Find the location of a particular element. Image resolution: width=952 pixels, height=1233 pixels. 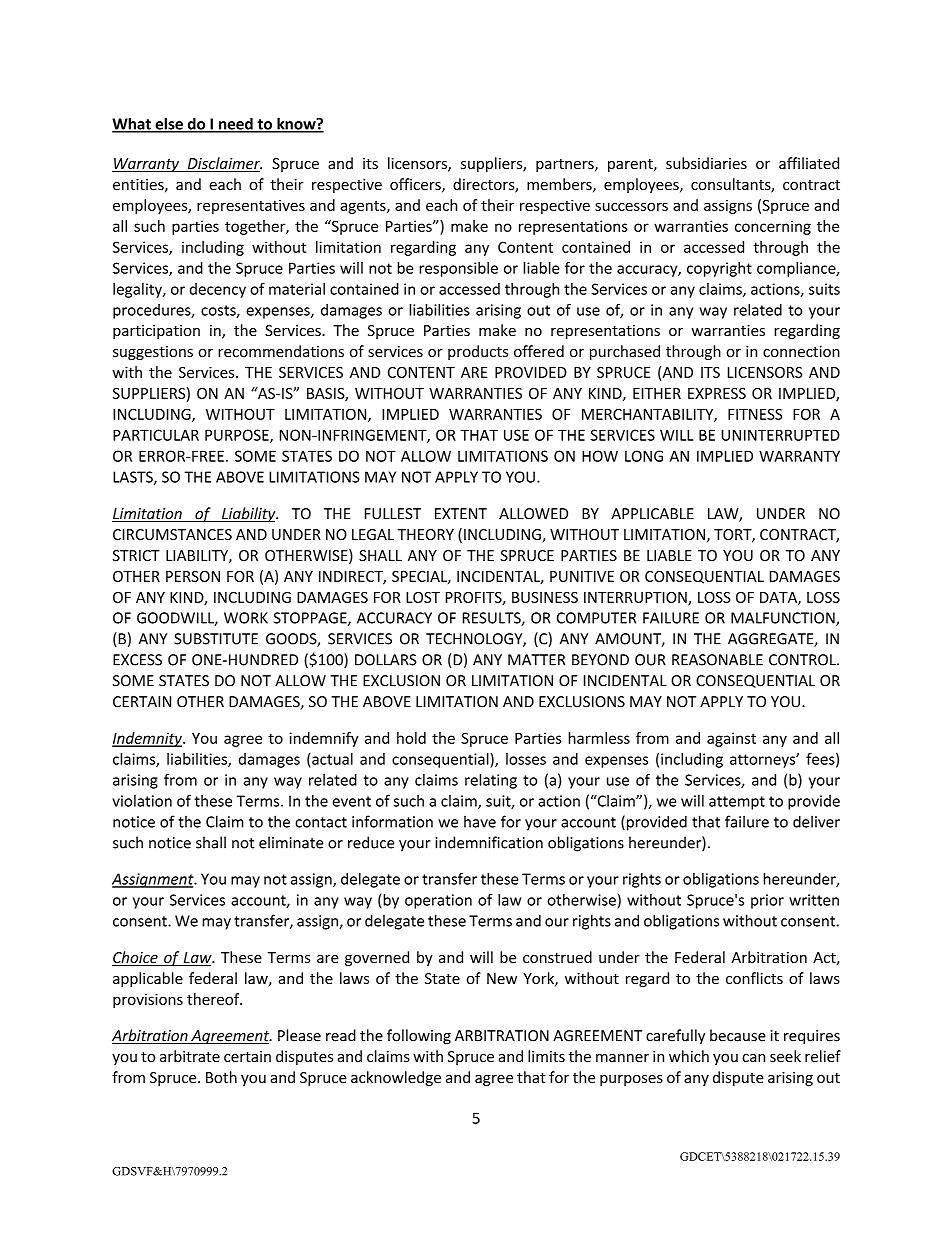

arbitrate is located at coordinates (190, 1056).
